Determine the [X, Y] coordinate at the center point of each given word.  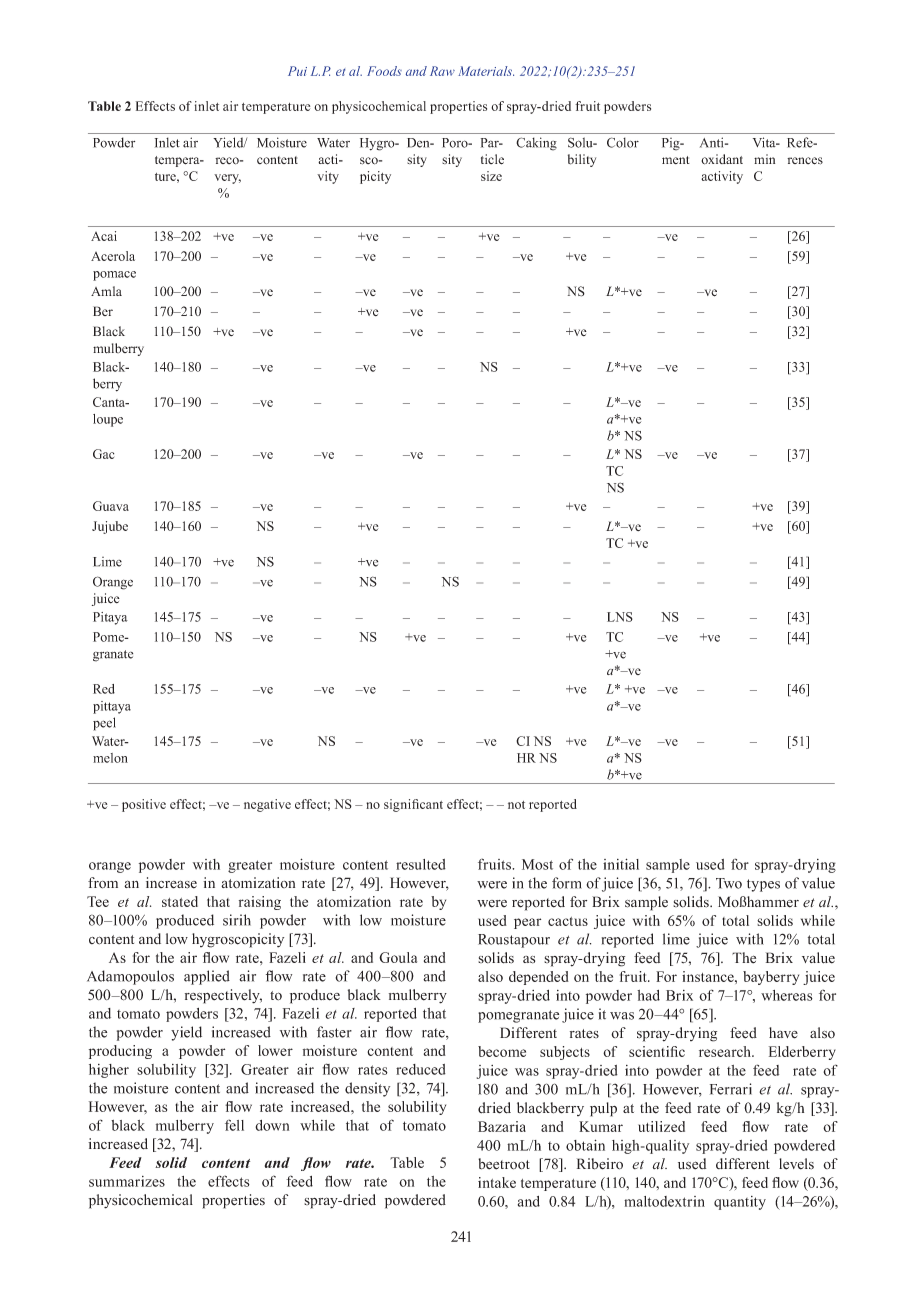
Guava [111, 506]
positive [144, 805]
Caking [536, 144]
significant [413, 805]
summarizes [127, 1181]
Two [729, 883]
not [516, 805]
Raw [442, 71]
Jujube [110, 527]
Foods [384, 71]
